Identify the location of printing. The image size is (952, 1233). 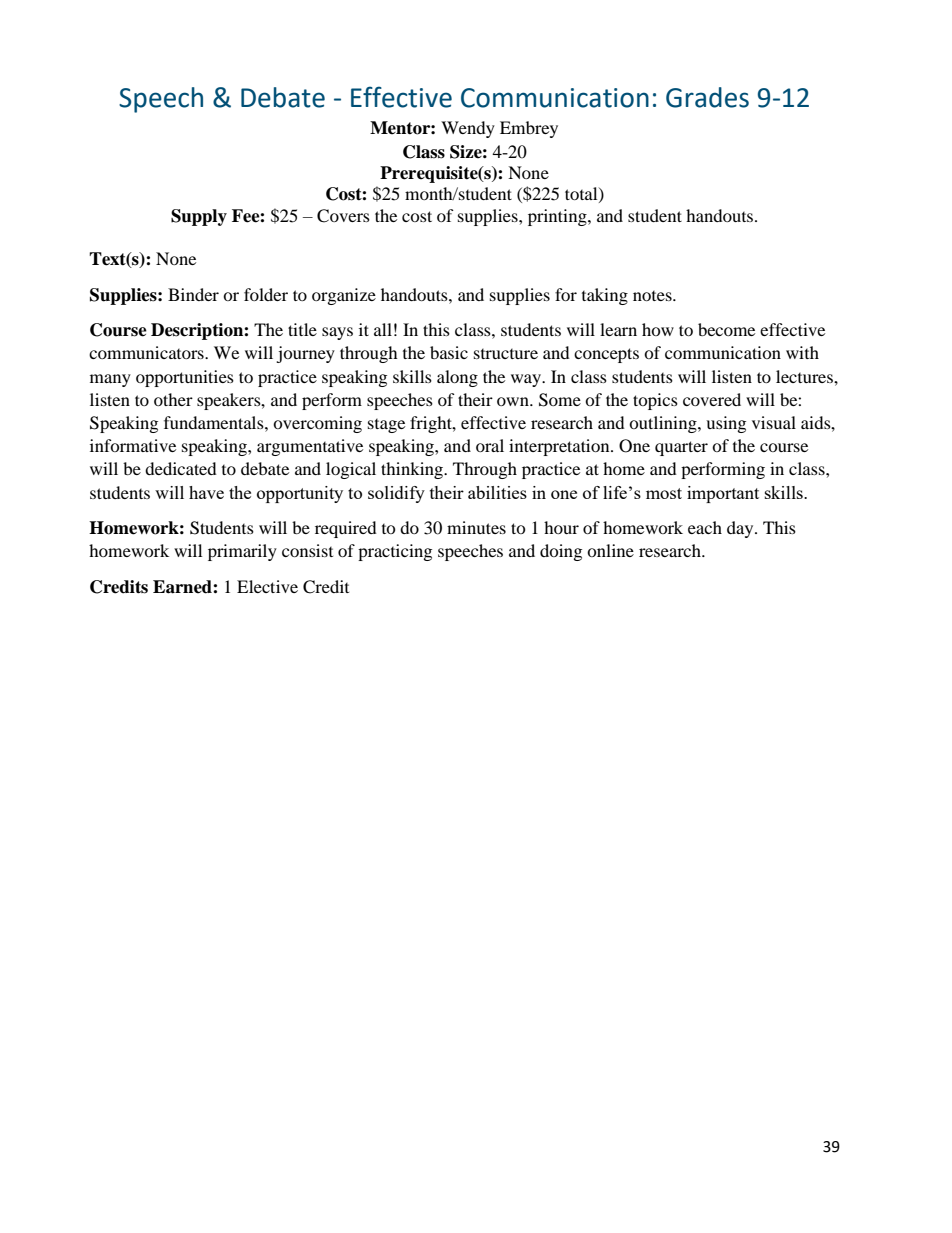
(558, 217).
